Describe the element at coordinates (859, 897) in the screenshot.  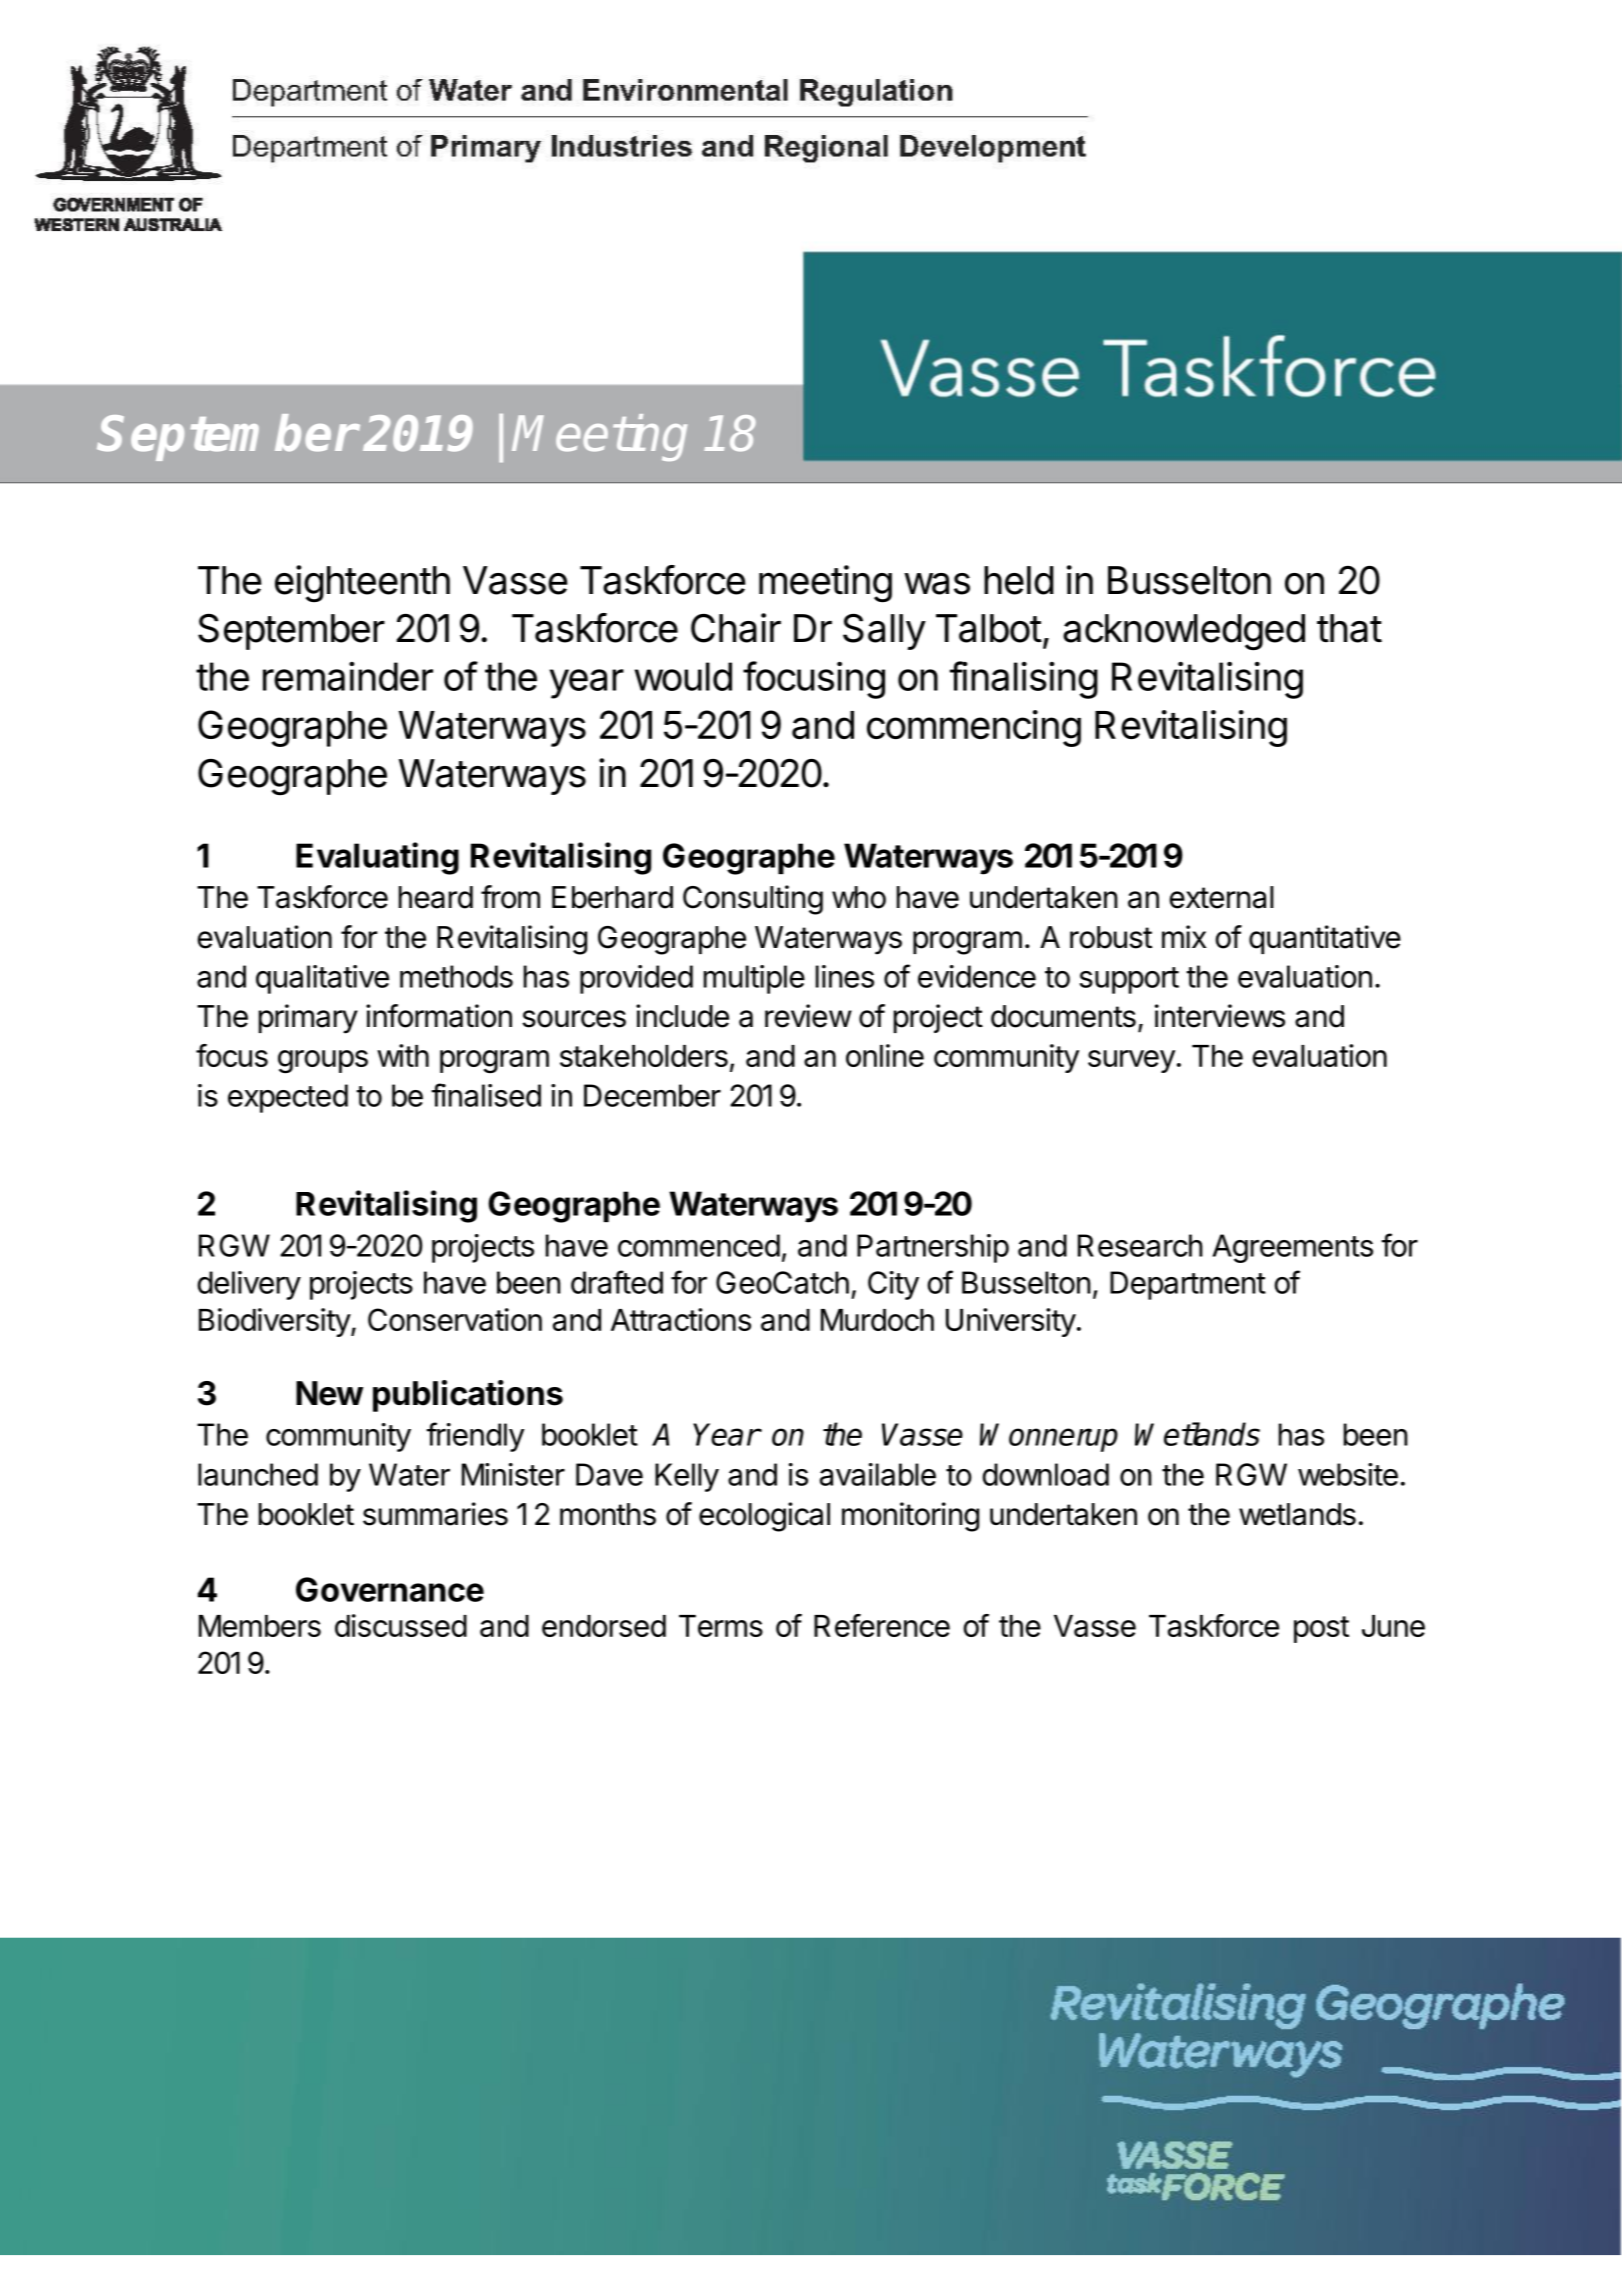
I see `who` at that location.
